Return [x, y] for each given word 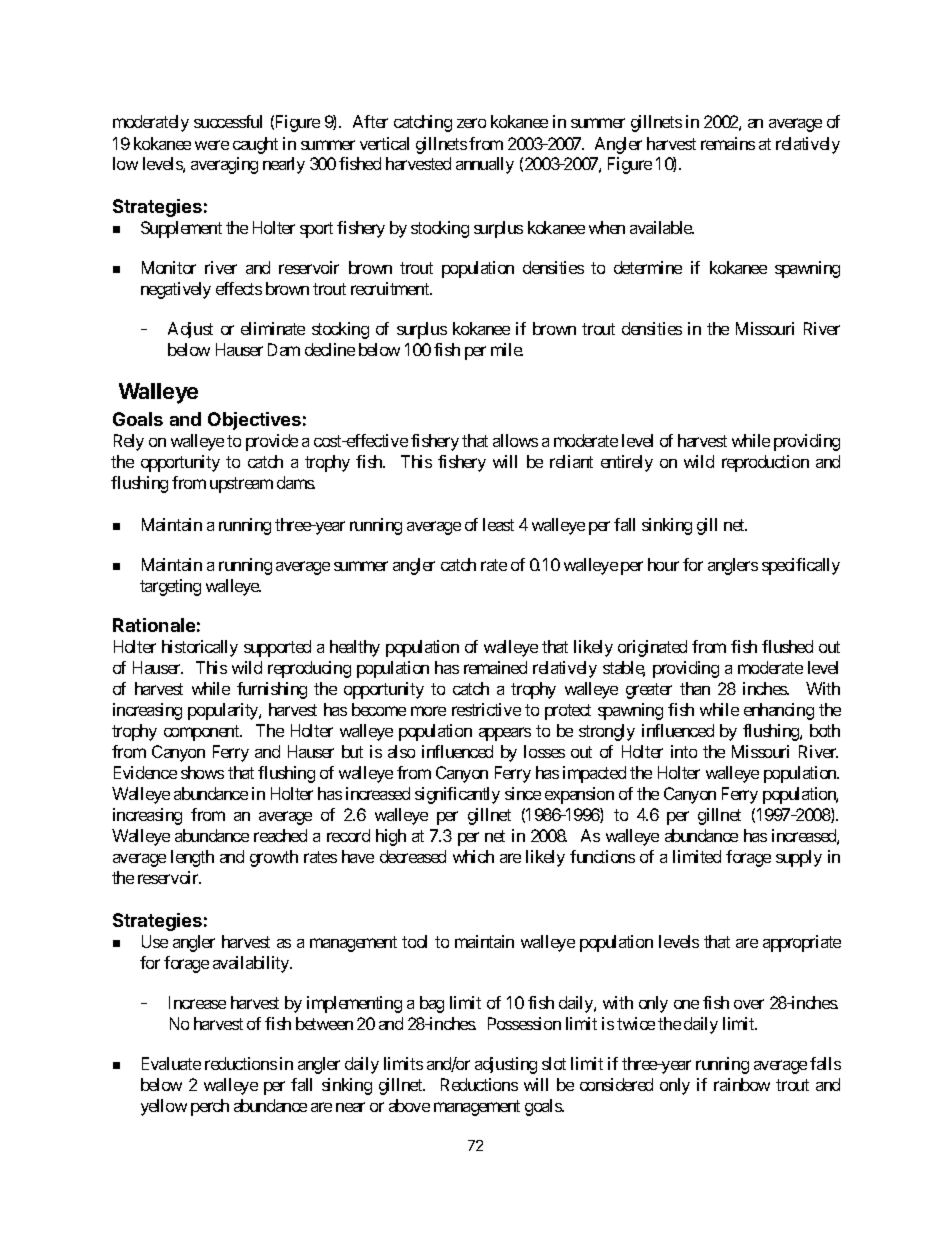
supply [799, 858]
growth [274, 858]
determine [648, 267]
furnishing [272, 690]
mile [507, 349]
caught [255, 145]
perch [210, 1107]
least [498, 524]
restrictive [486, 709]
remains [728, 143]
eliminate [273, 328]
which [473, 856]
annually [485, 165]
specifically [801, 566]
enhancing [779, 711]
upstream [241, 485]
